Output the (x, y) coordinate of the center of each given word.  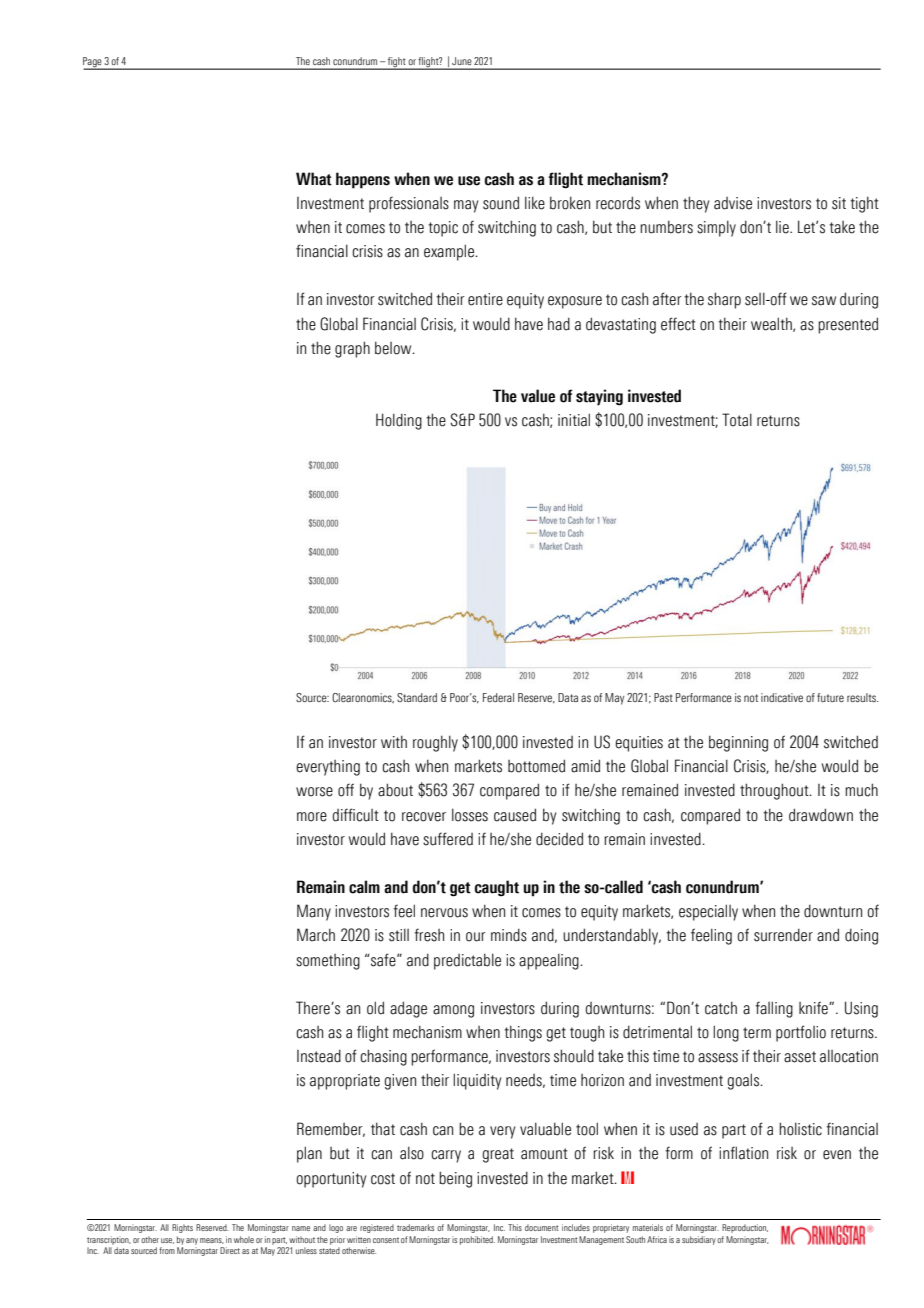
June (462, 61)
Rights (182, 1228)
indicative (782, 697)
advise (733, 203)
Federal (498, 697)
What (314, 179)
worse (314, 792)
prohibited (477, 1240)
